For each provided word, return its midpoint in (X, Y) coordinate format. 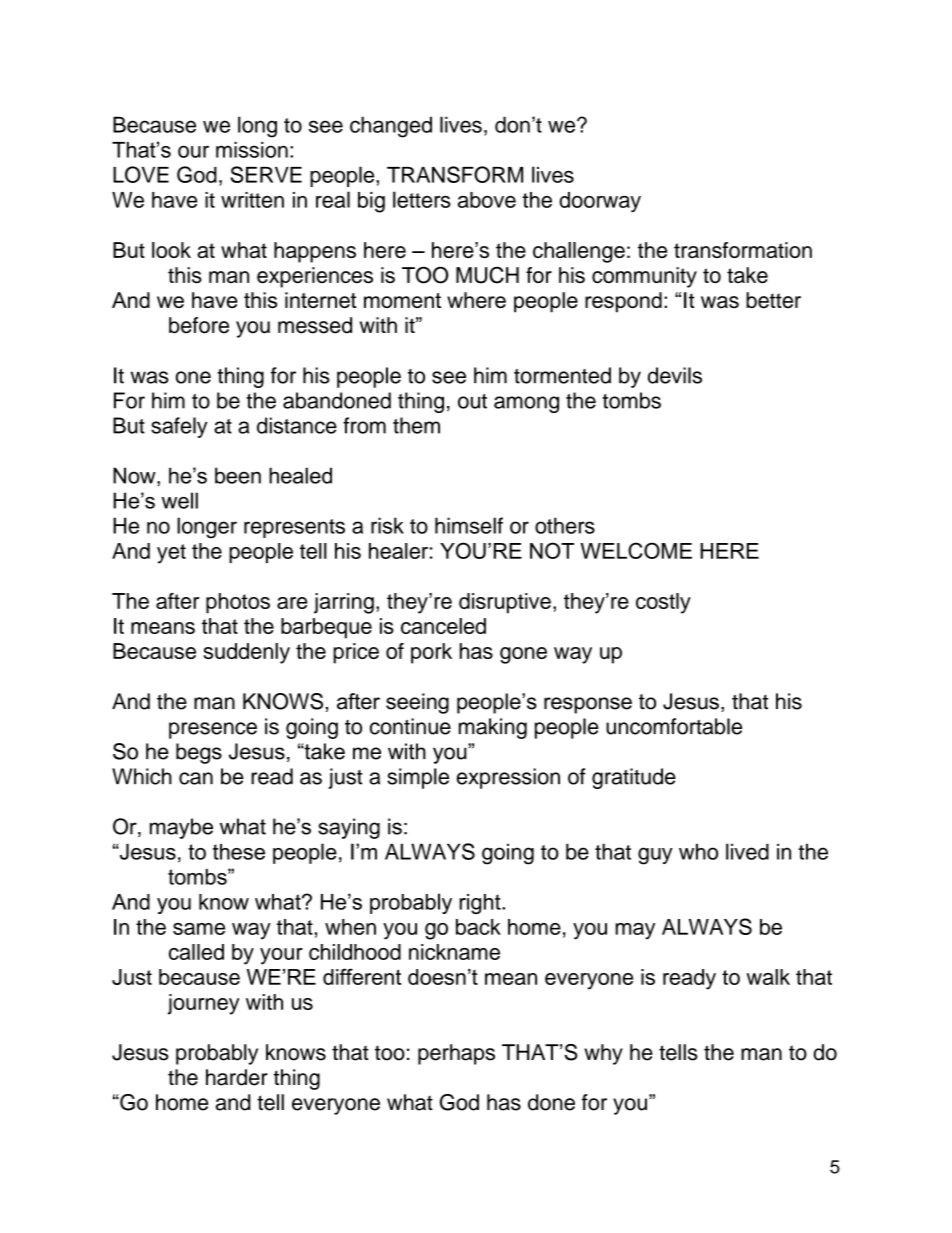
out (472, 401)
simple (418, 778)
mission (252, 150)
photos (238, 603)
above (487, 200)
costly (663, 603)
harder (237, 1077)
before (199, 325)
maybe (181, 828)
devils (675, 375)
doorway (600, 202)
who (698, 851)
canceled (443, 626)
